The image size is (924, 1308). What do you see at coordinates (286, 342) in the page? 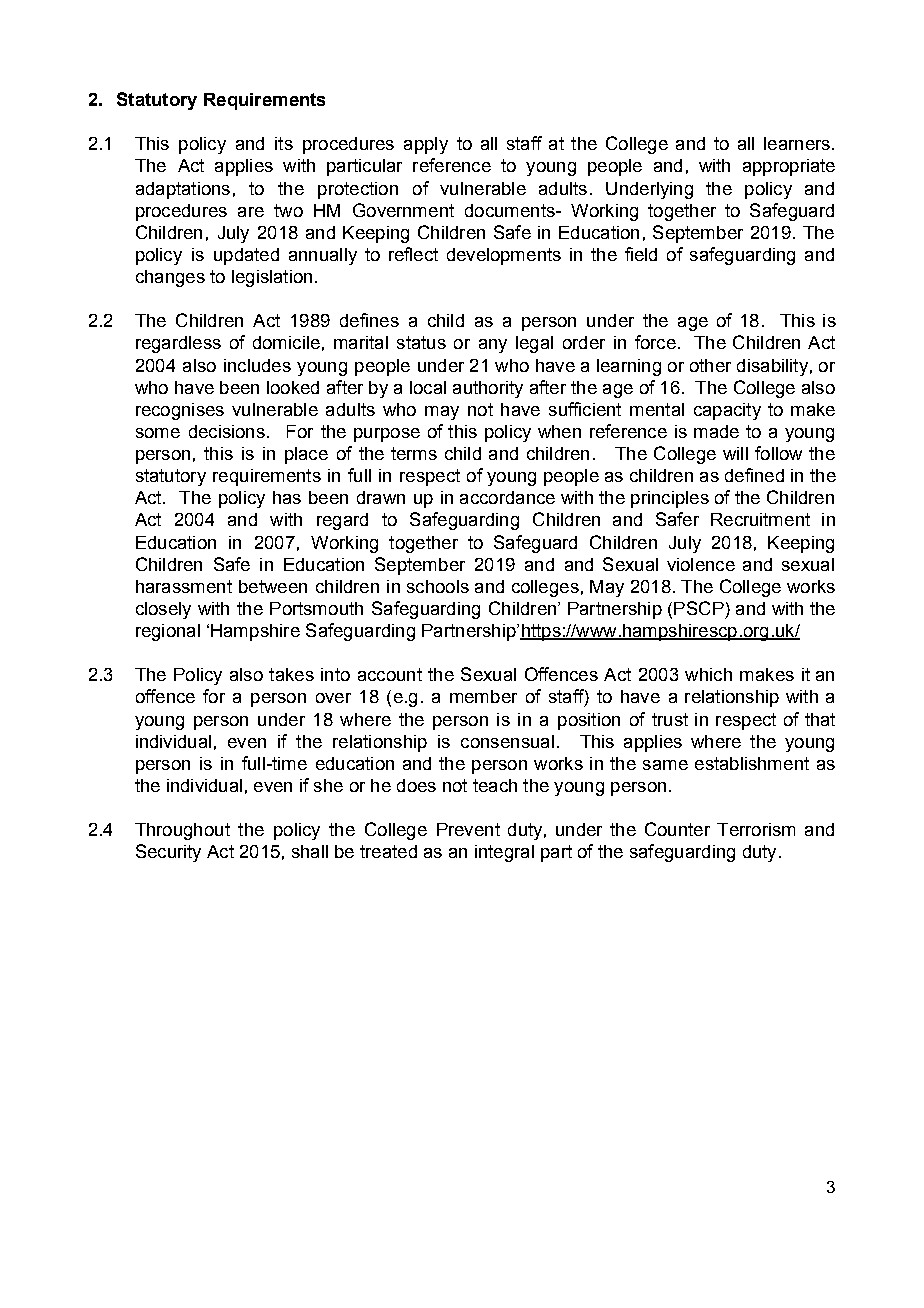
I see `domicile` at bounding box center [286, 342].
